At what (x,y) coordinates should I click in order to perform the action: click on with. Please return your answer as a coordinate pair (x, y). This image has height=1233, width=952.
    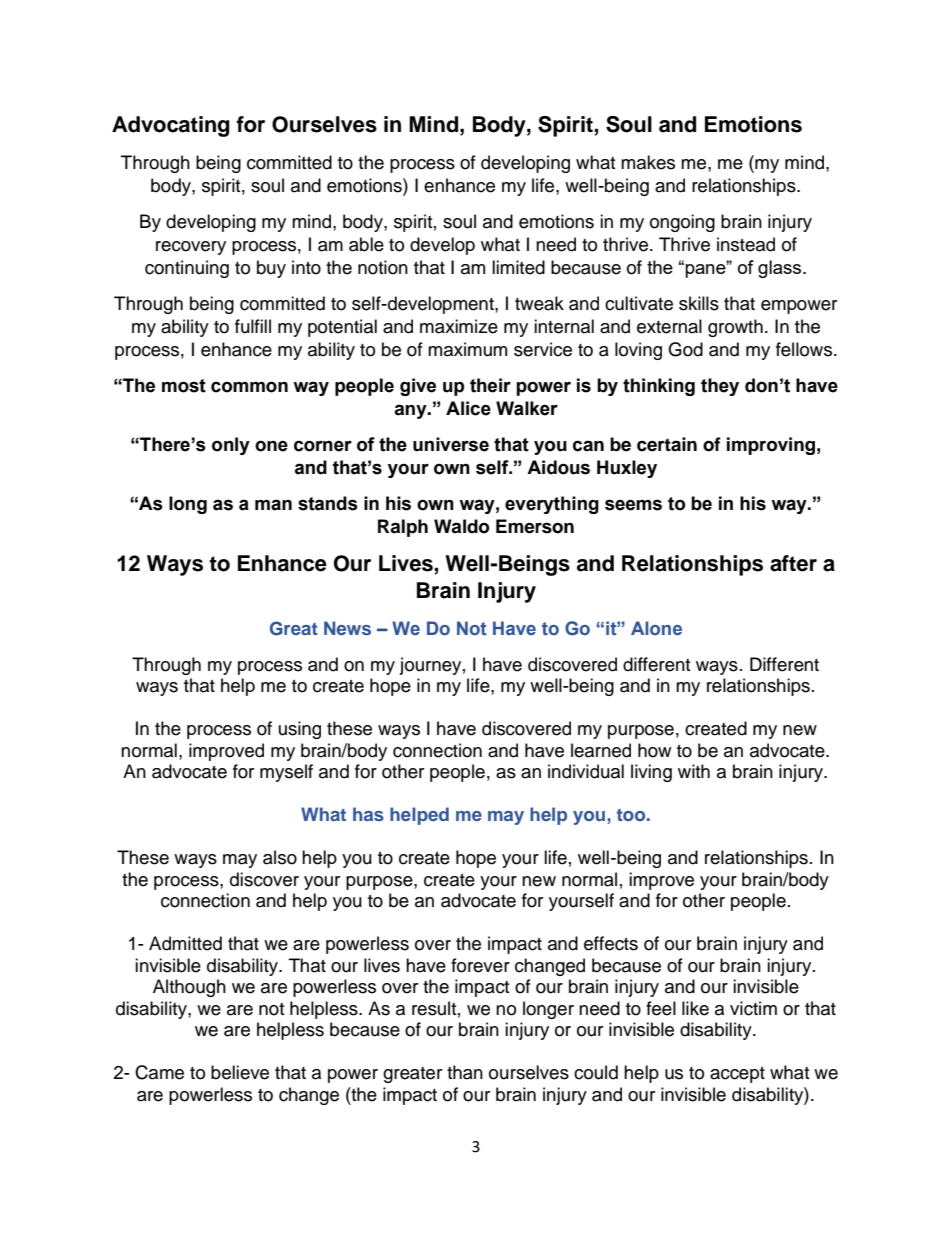
    Looking at the image, I should click on (694, 771).
